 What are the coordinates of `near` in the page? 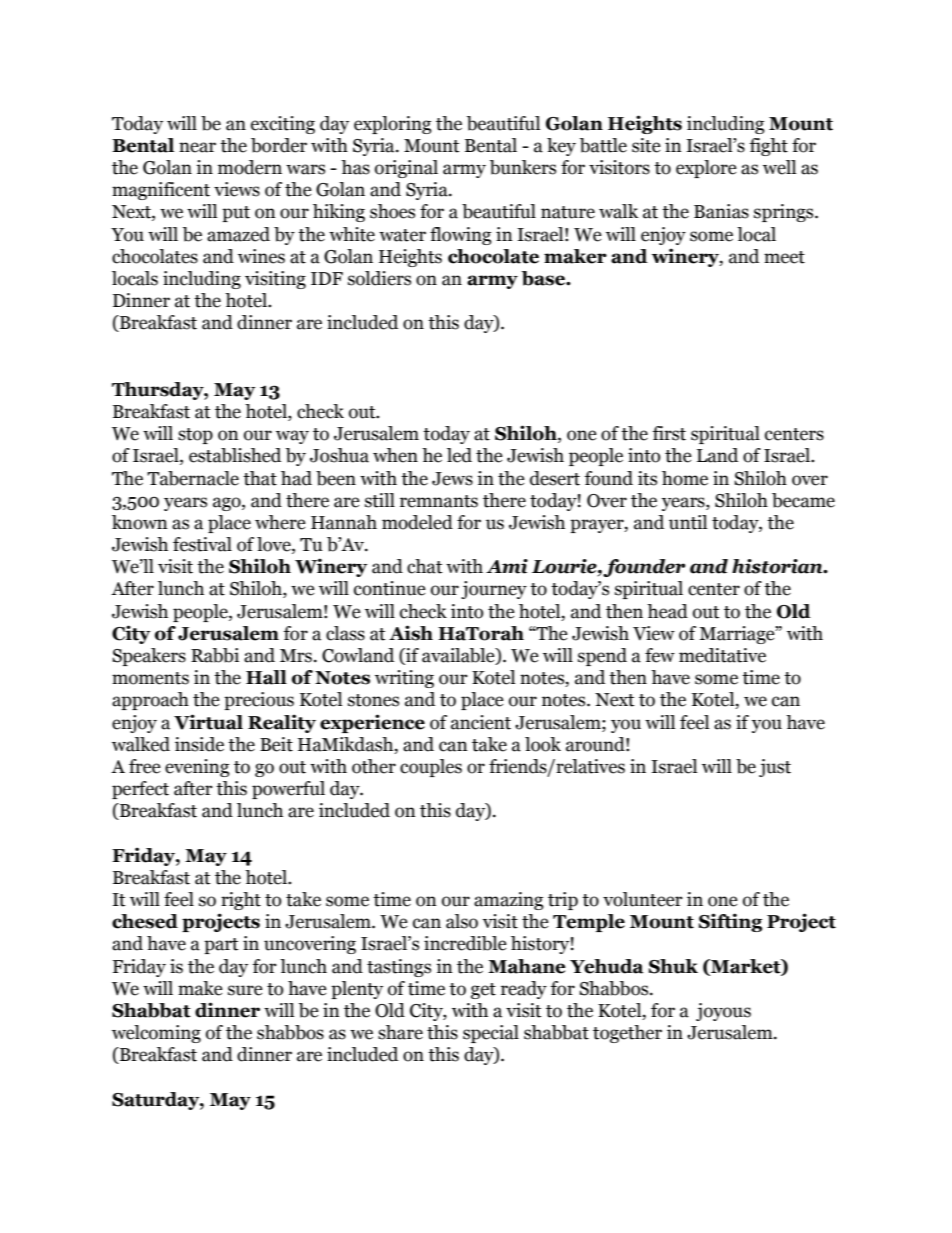 It's located at (197, 147).
